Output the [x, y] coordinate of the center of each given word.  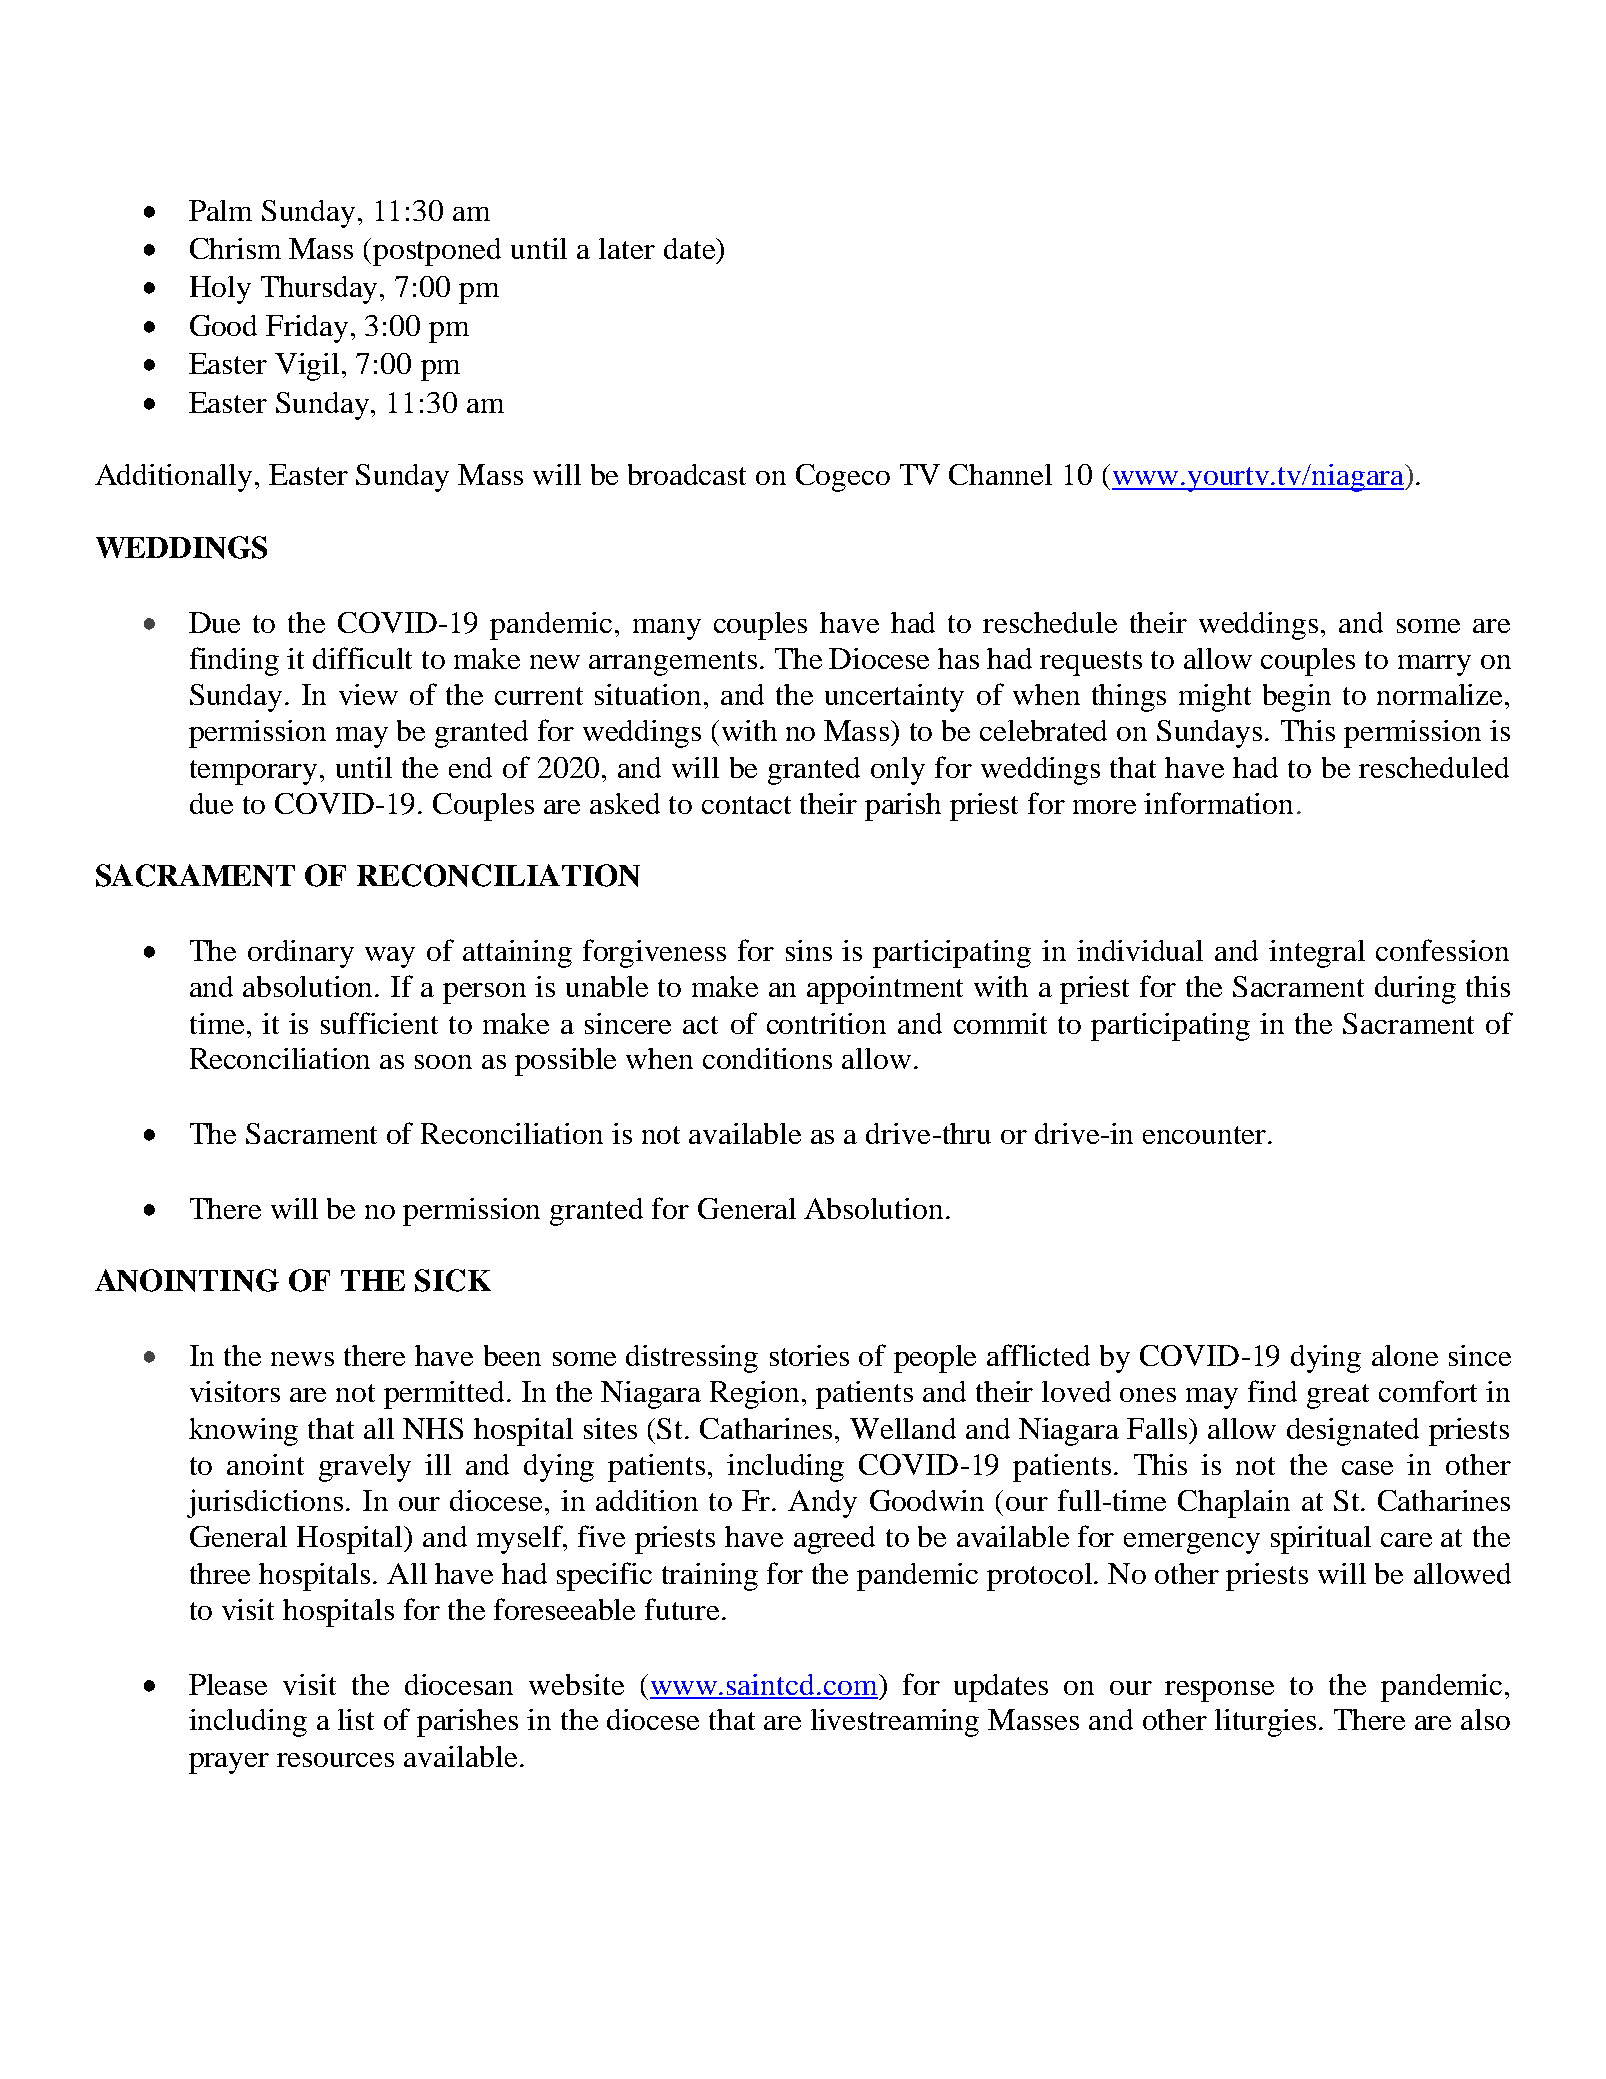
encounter [1206, 1135]
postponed [437, 252]
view [368, 694]
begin [1297, 698]
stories [809, 1355]
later [627, 248]
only [898, 771]
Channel [1000, 474]
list [356, 1719]
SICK [453, 1280]
